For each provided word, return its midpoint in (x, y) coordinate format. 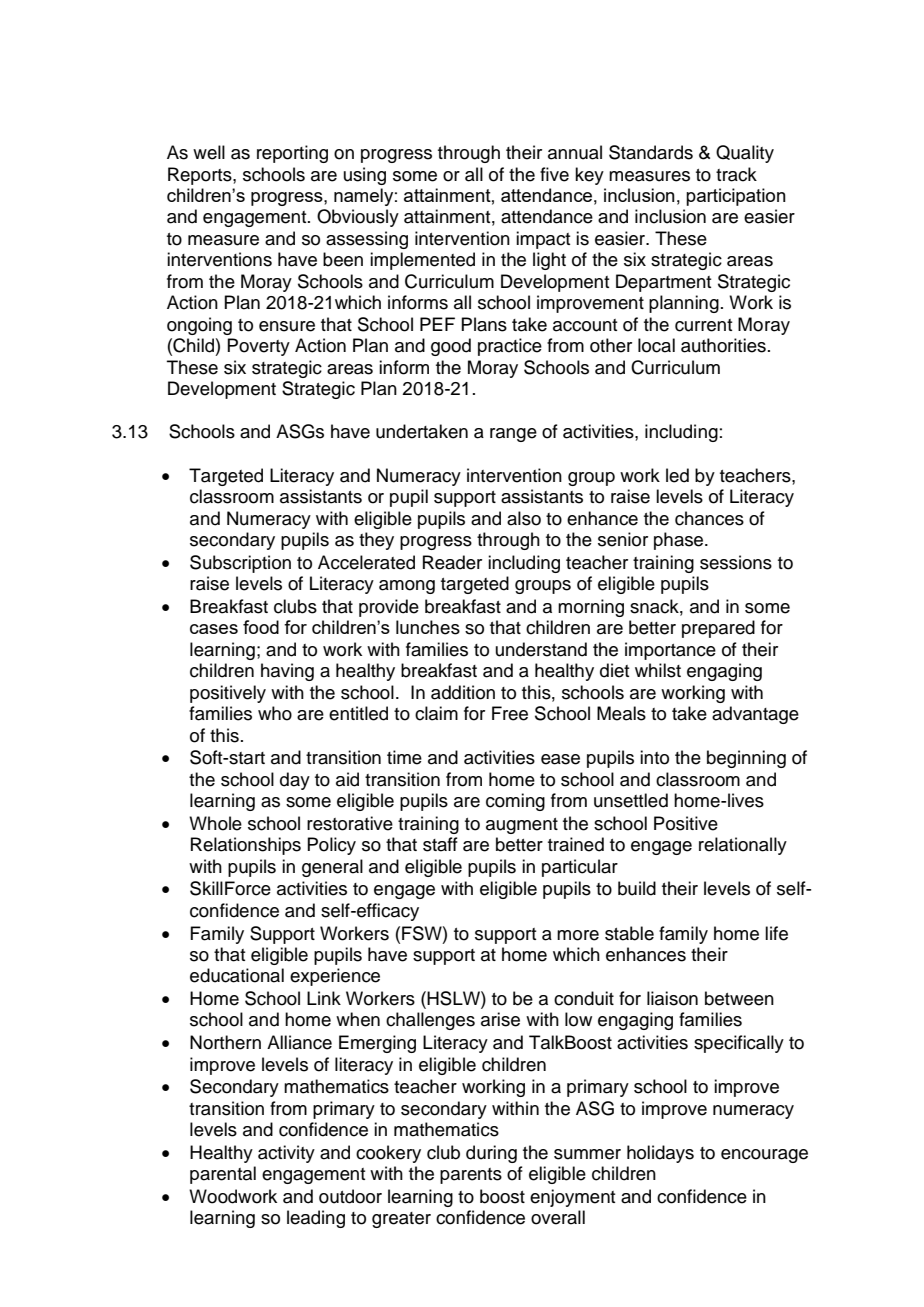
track (736, 174)
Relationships (246, 846)
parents (471, 1176)
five (554, 174)
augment (522, 826)
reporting (292, 154)
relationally (743, 846)
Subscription (240, 564)
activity (286, 1154)
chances (709, 518)
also (524, 518)
